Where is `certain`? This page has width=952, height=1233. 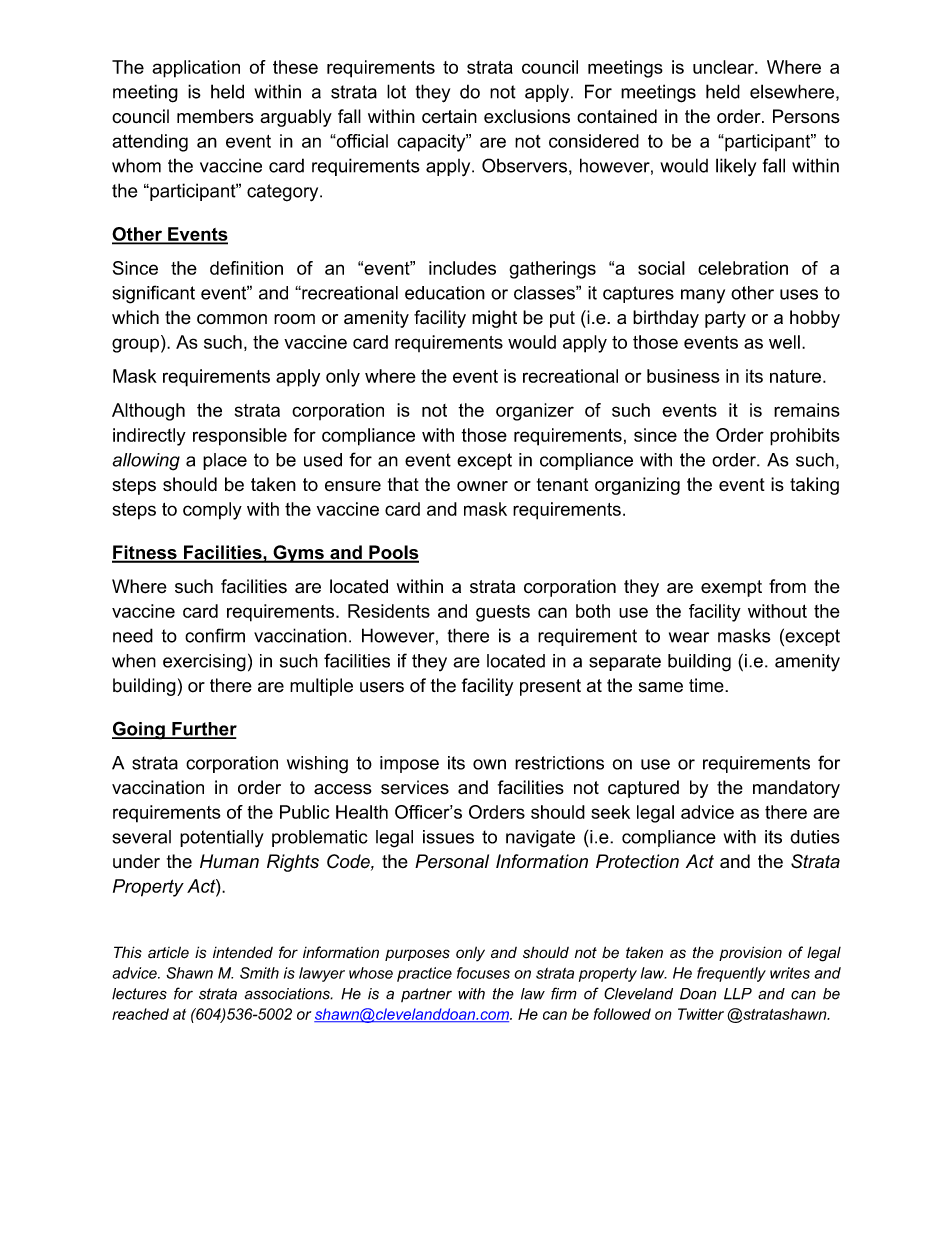 certain is located at coordinates (449, 116).
